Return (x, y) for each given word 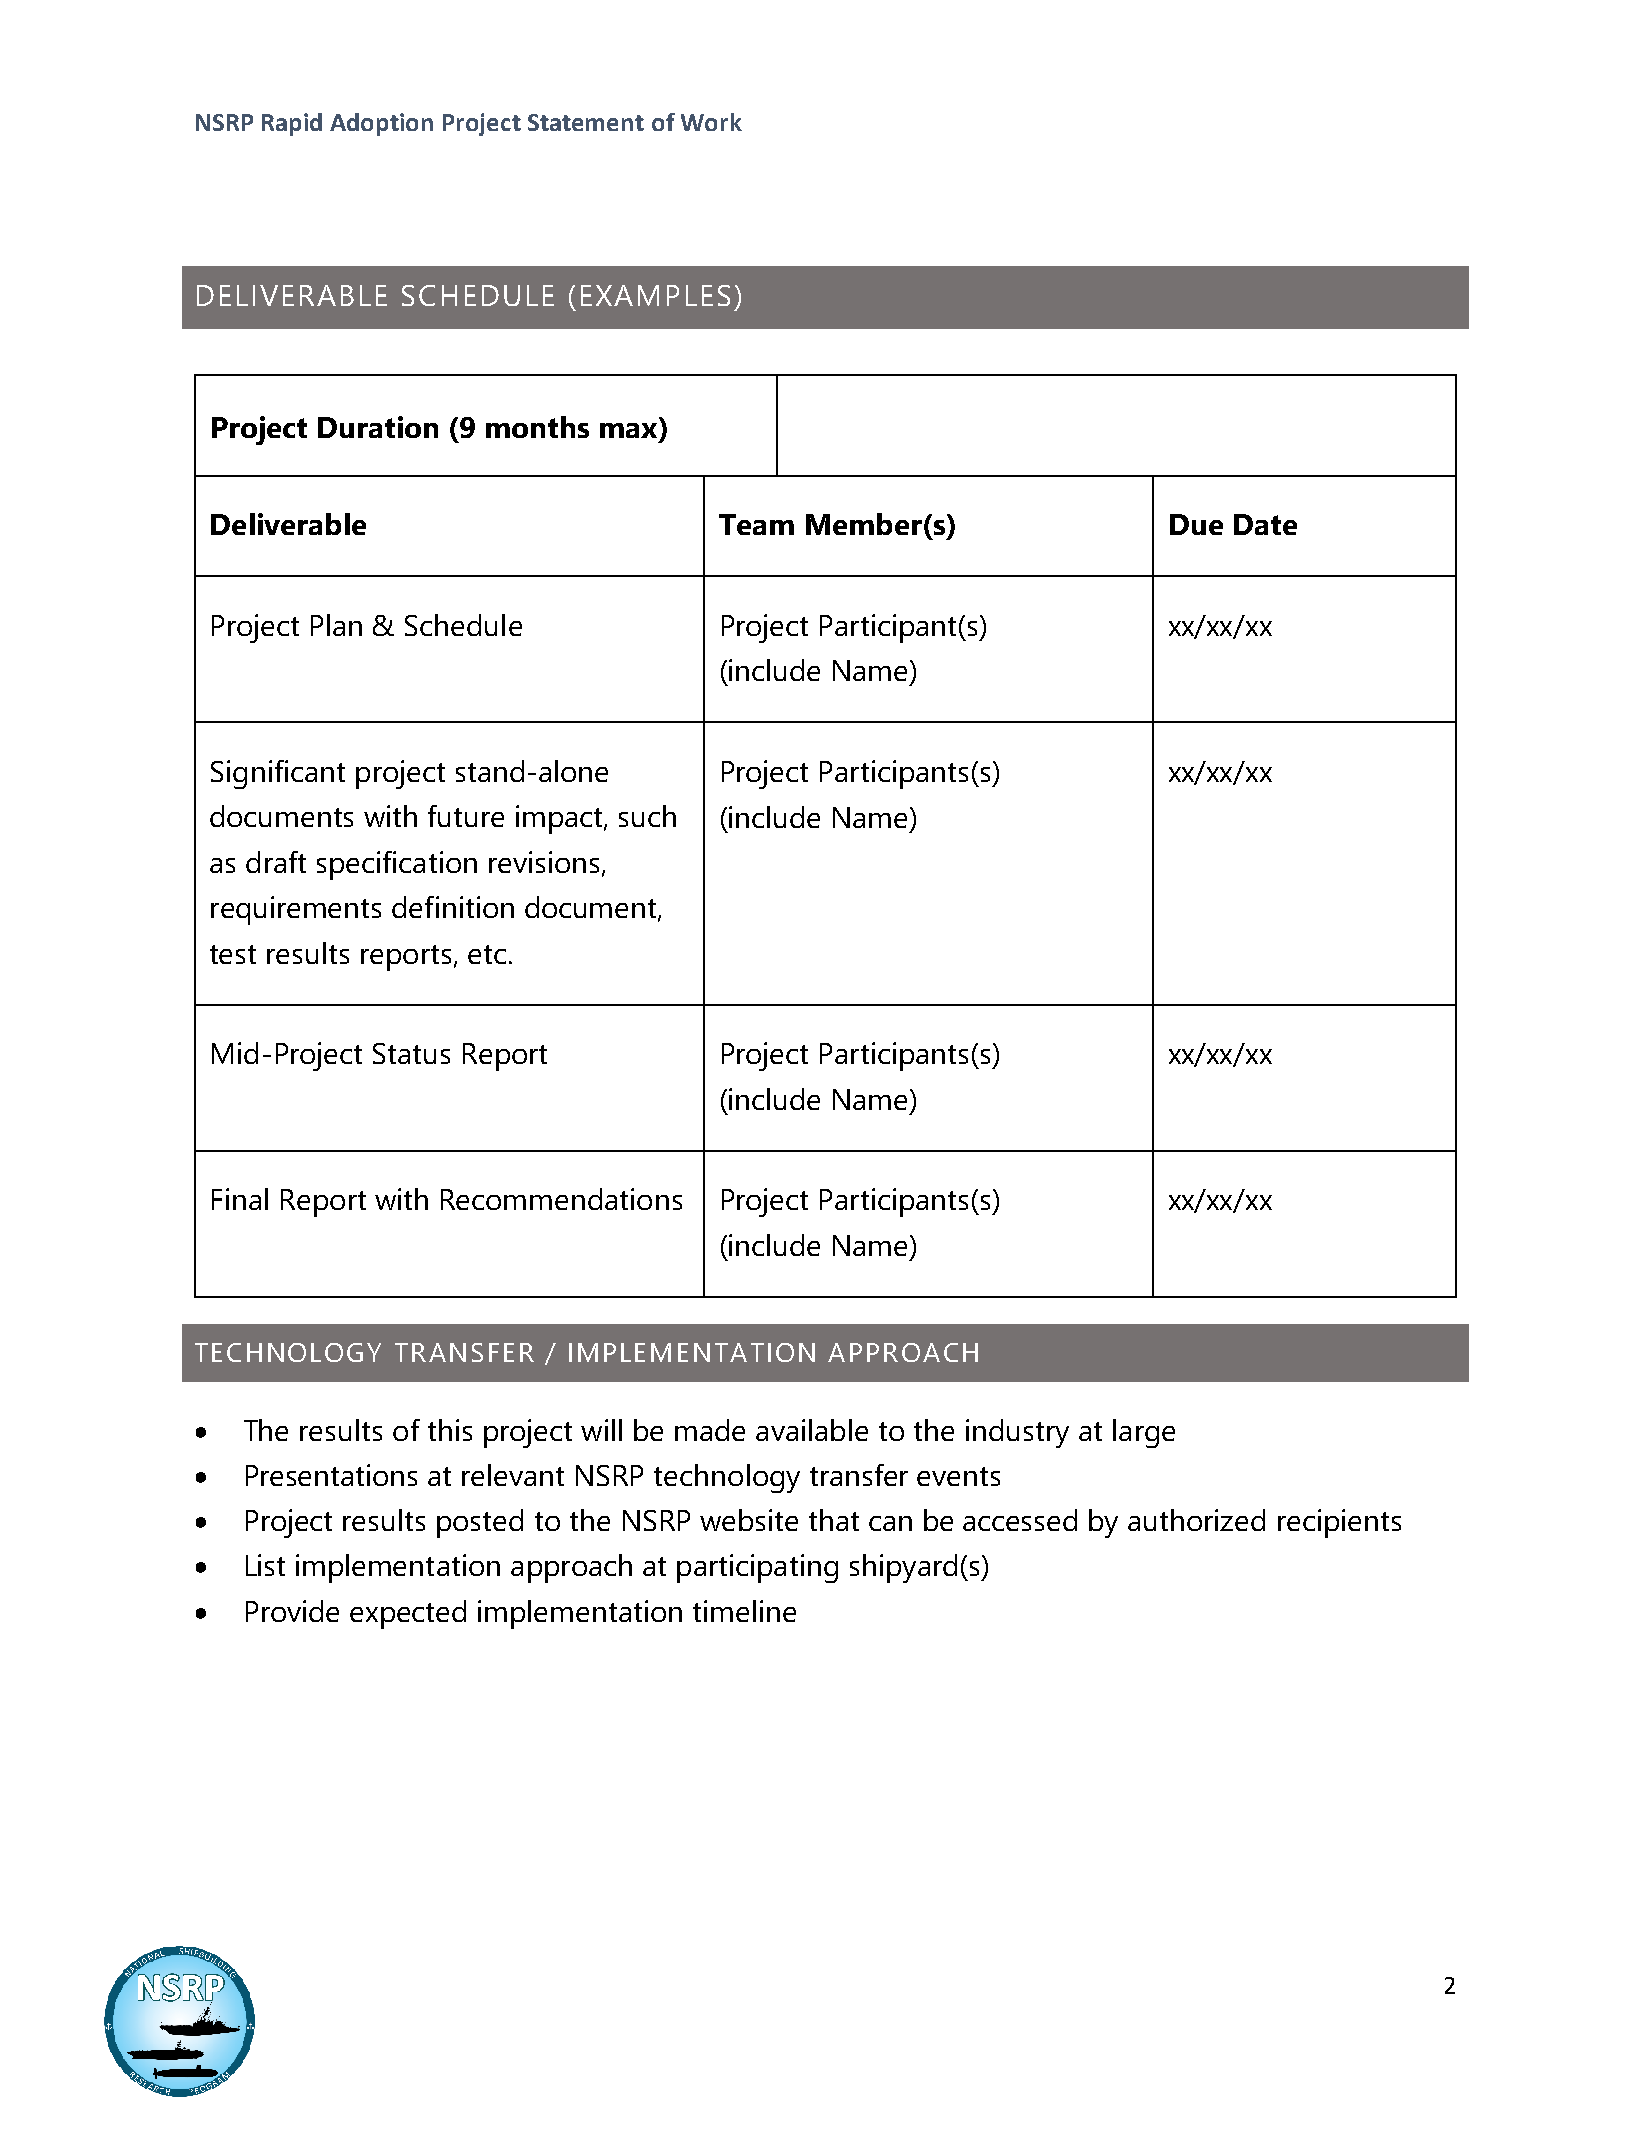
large (1144, 1433)
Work (711, 122)
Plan (336, 625)
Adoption (381, 124)
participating (757, 1568)
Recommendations (561, 1199)
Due (1196, 524)
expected (408, 1614)
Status (411, 1053)
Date (1265, 524)
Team (756, 524)
